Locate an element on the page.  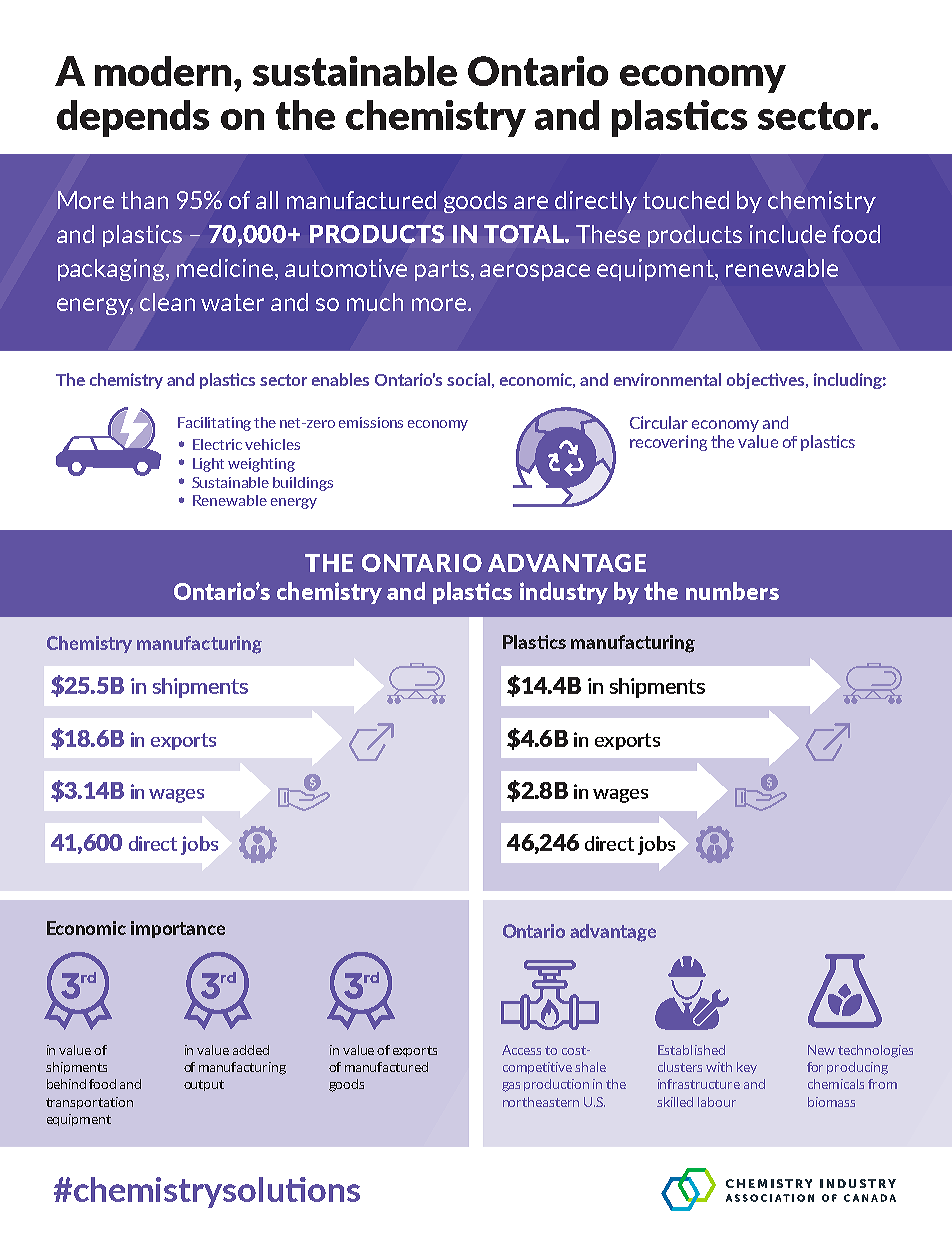
industry is located at coordinates (564, 593).
